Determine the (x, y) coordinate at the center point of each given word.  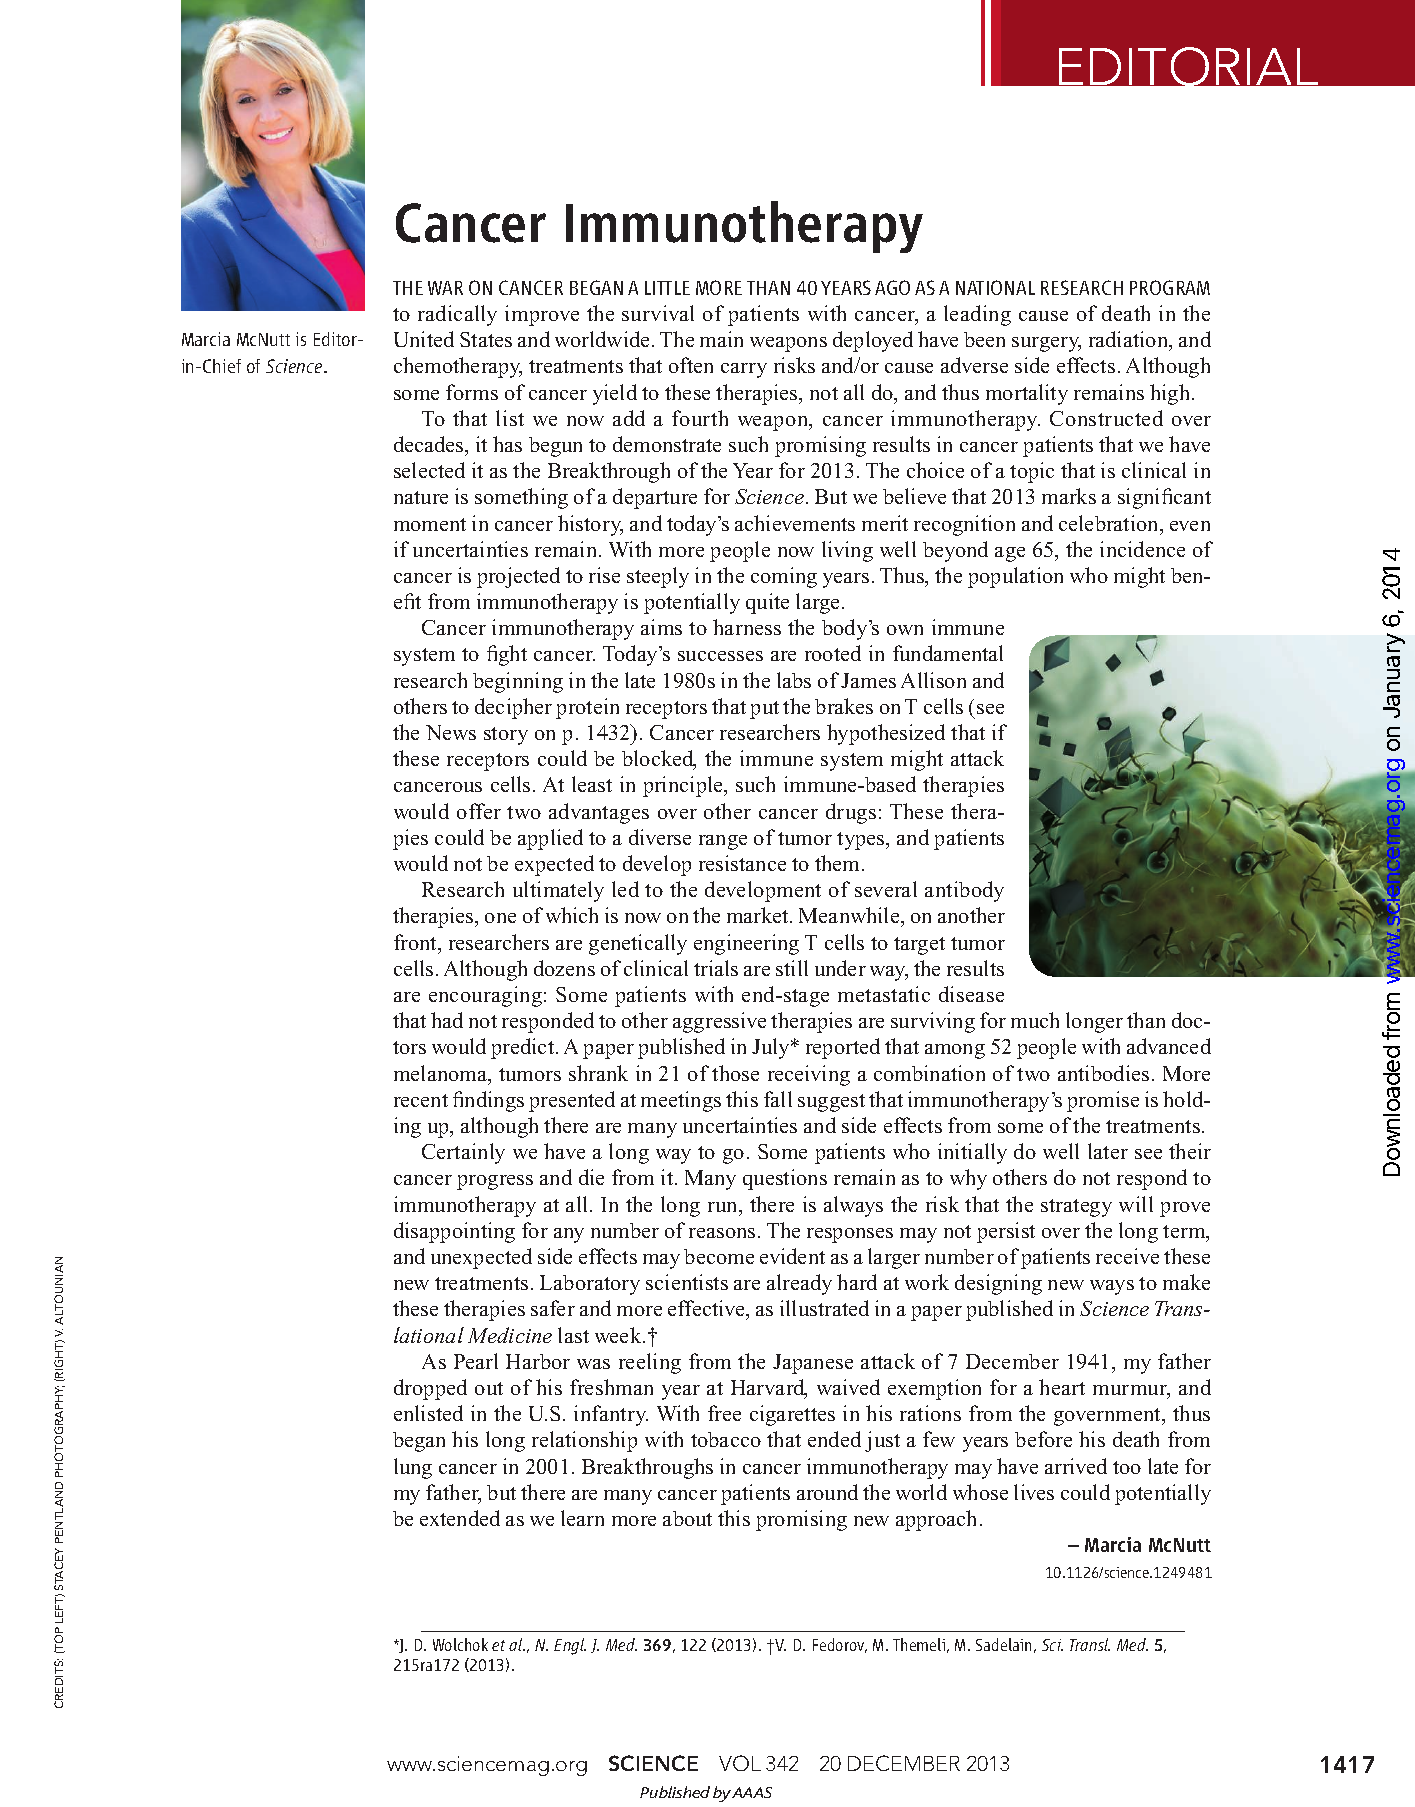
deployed (873, 341)
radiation (1130, 340)
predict (524, 1048)
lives (1034, 1492)
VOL (740, 1763)
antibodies (1103, 1073)
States (486, 339)
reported (843, 1048)
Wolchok (460, 1644)
